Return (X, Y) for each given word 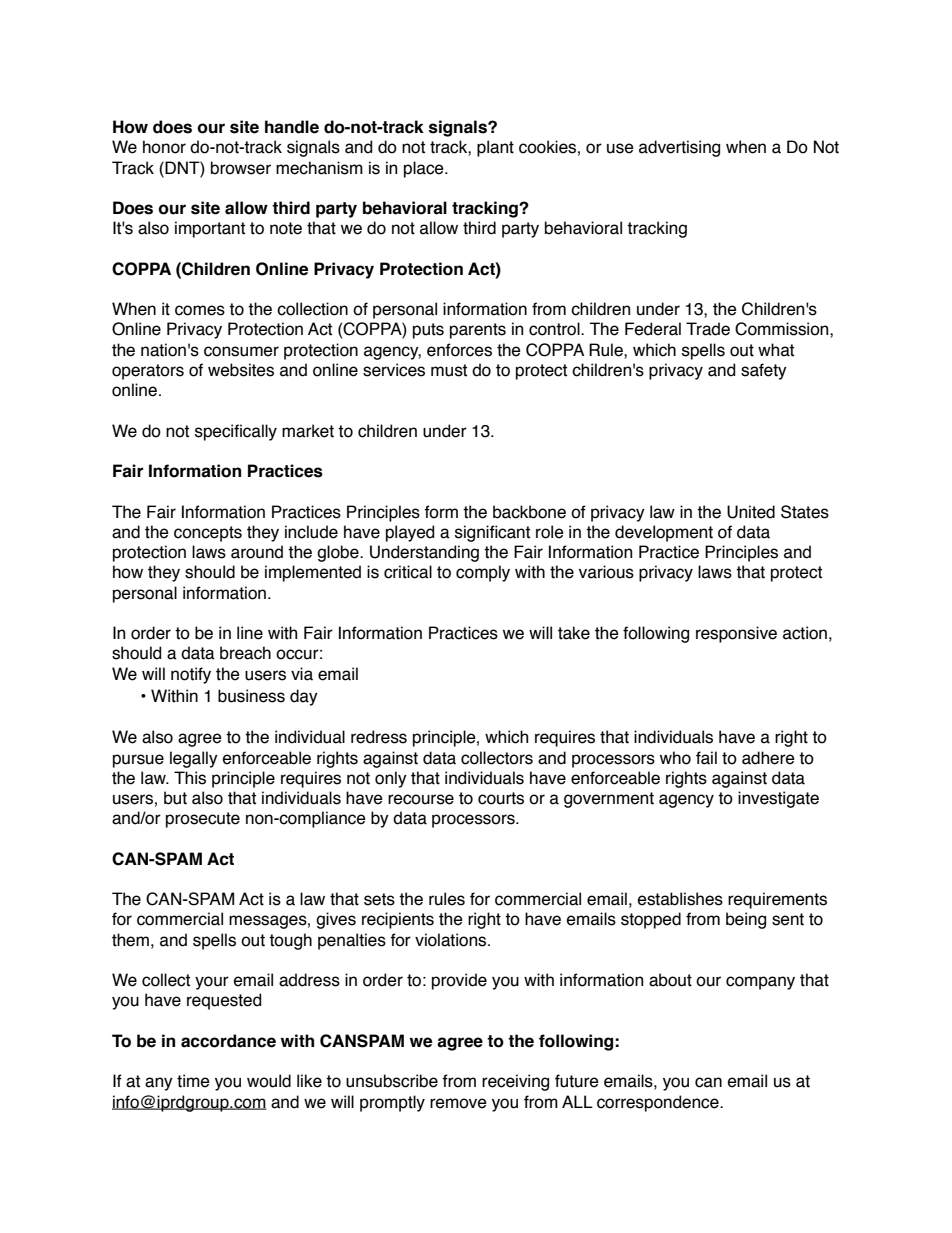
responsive (736, 634)
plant (495, 148)
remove (458, 1103)
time (193, 1081)
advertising (679, 148)
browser (241, 168)
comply (483, 573)
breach (245, 653)
